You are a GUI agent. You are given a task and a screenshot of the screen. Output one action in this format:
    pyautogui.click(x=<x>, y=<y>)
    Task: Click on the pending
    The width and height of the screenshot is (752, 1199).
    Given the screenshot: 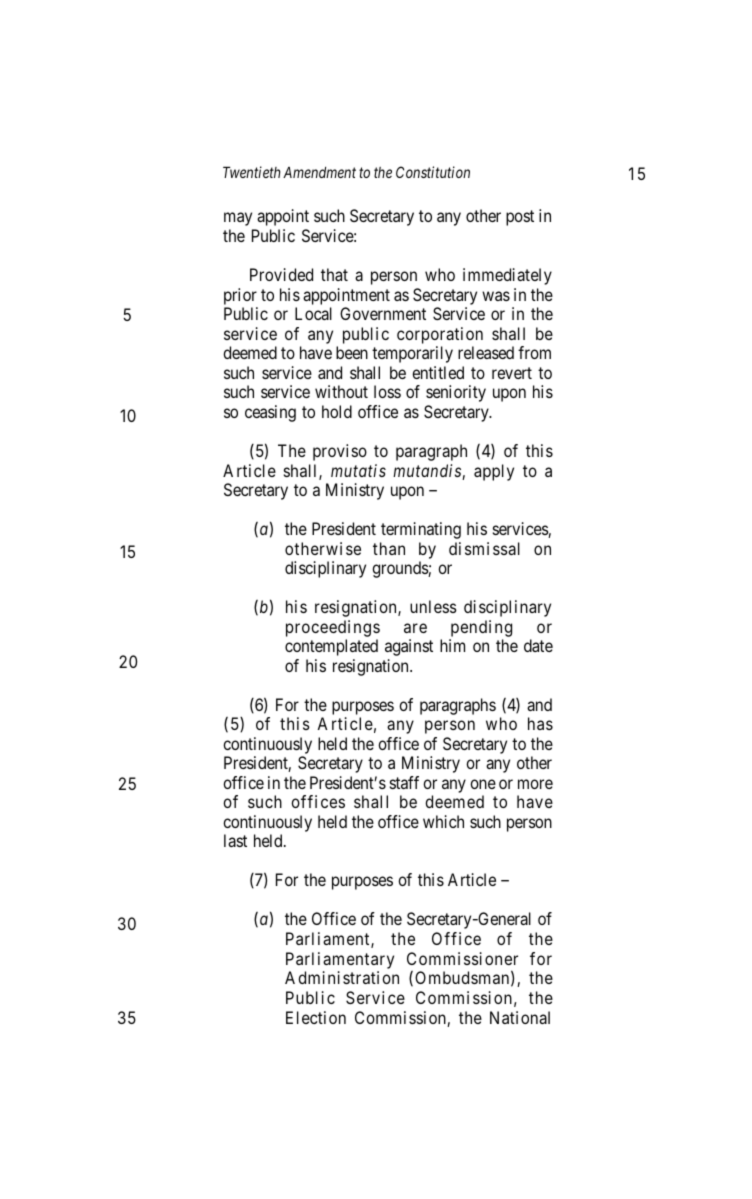 What is the action you would take?
    pyautogui.click(x=481, y=628)
